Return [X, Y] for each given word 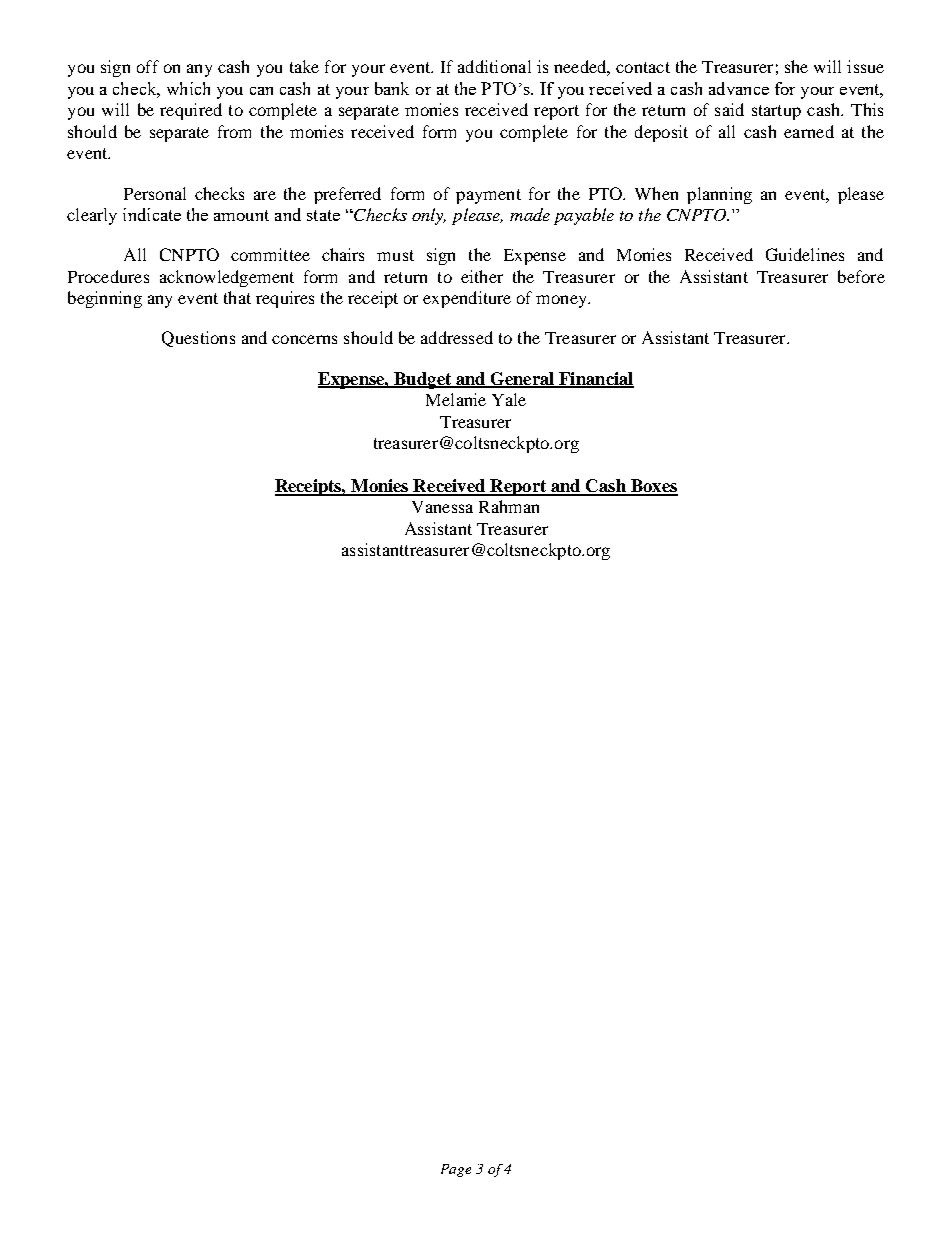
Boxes [653, 487]
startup [776, 112]
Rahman [509, 506]
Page [456, 1170]
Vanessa [442, 507]
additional [494, 66]
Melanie [456, 399]
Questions [198, 339]
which [188, 88]
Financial [595, 379]
